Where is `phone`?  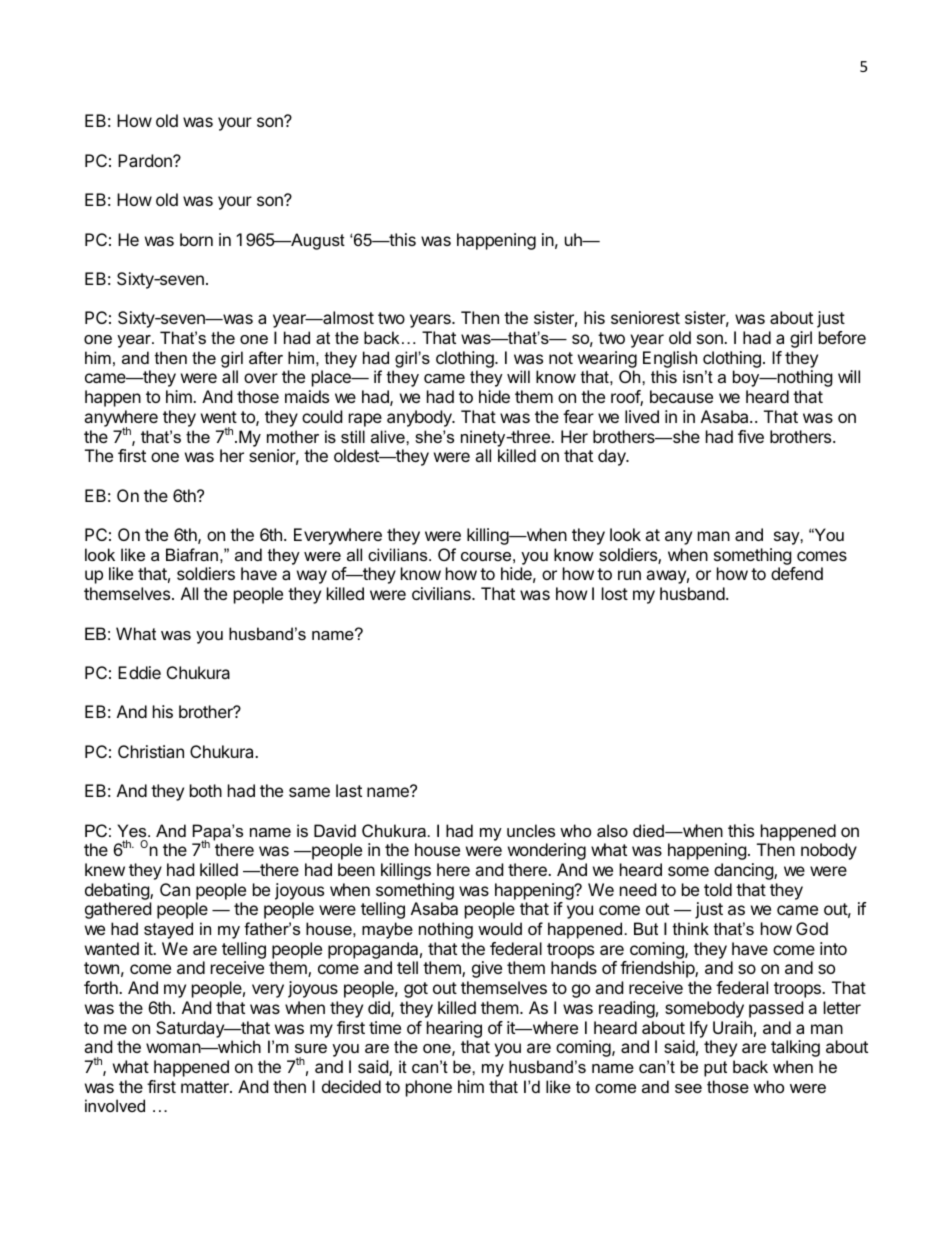
phone is located at coordinates (429, 1088).
